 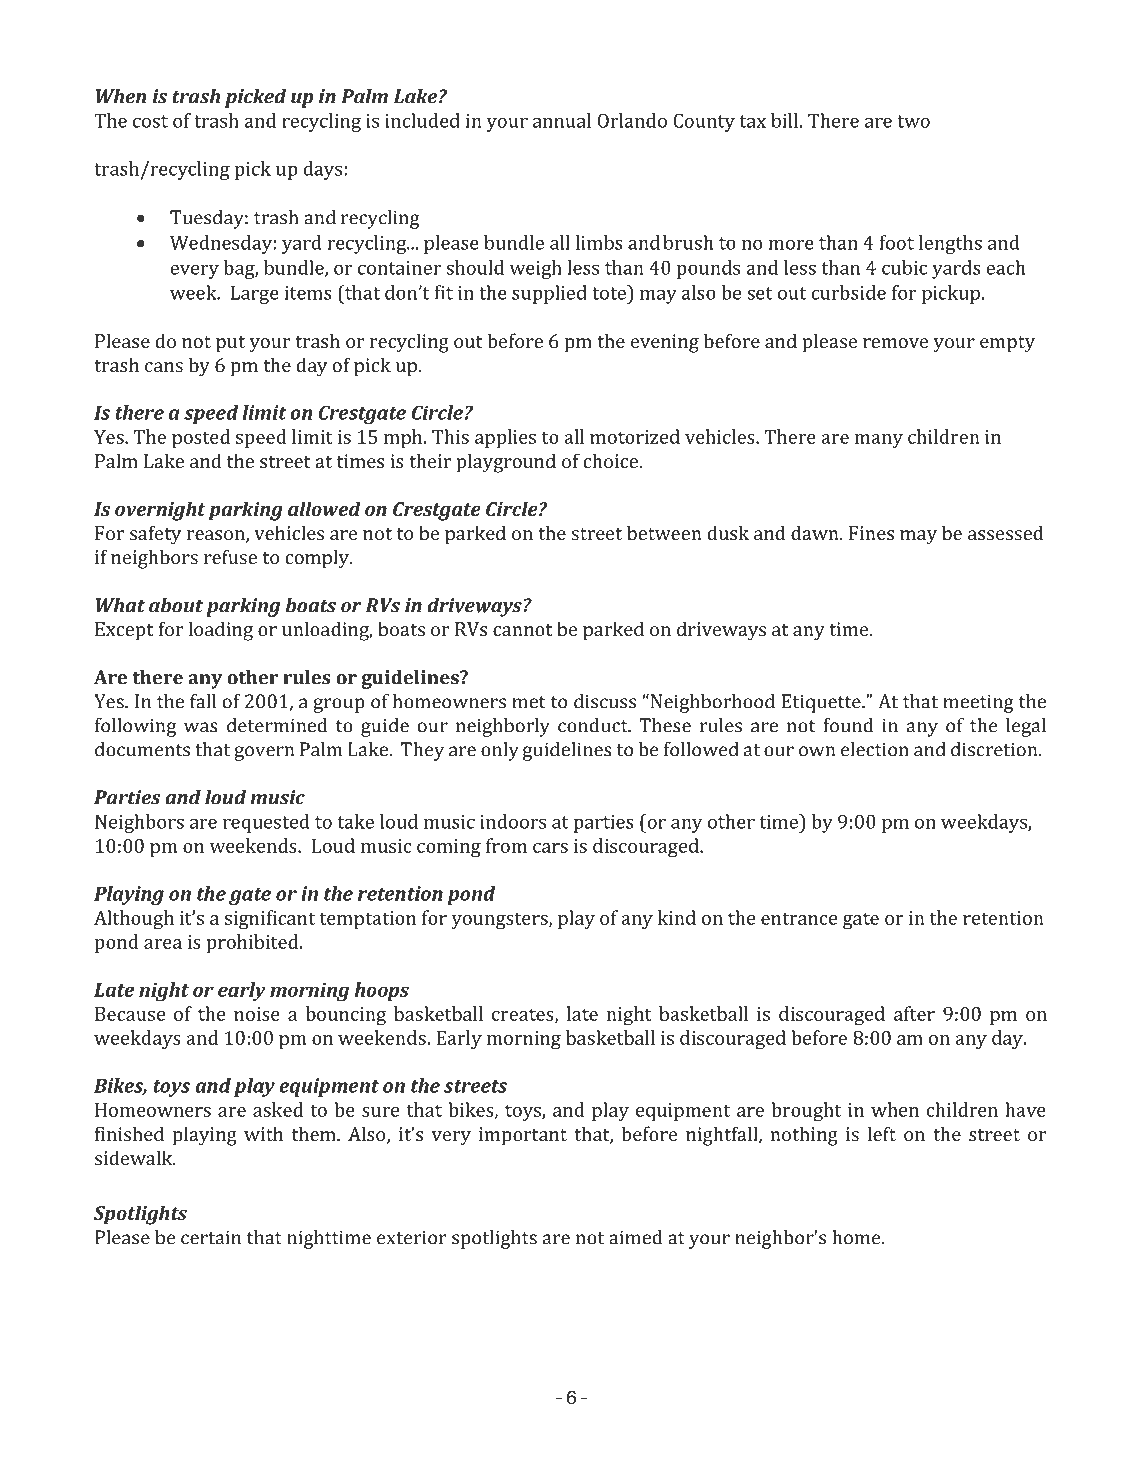 I want to click on annual, so click(x=562, y=120).
